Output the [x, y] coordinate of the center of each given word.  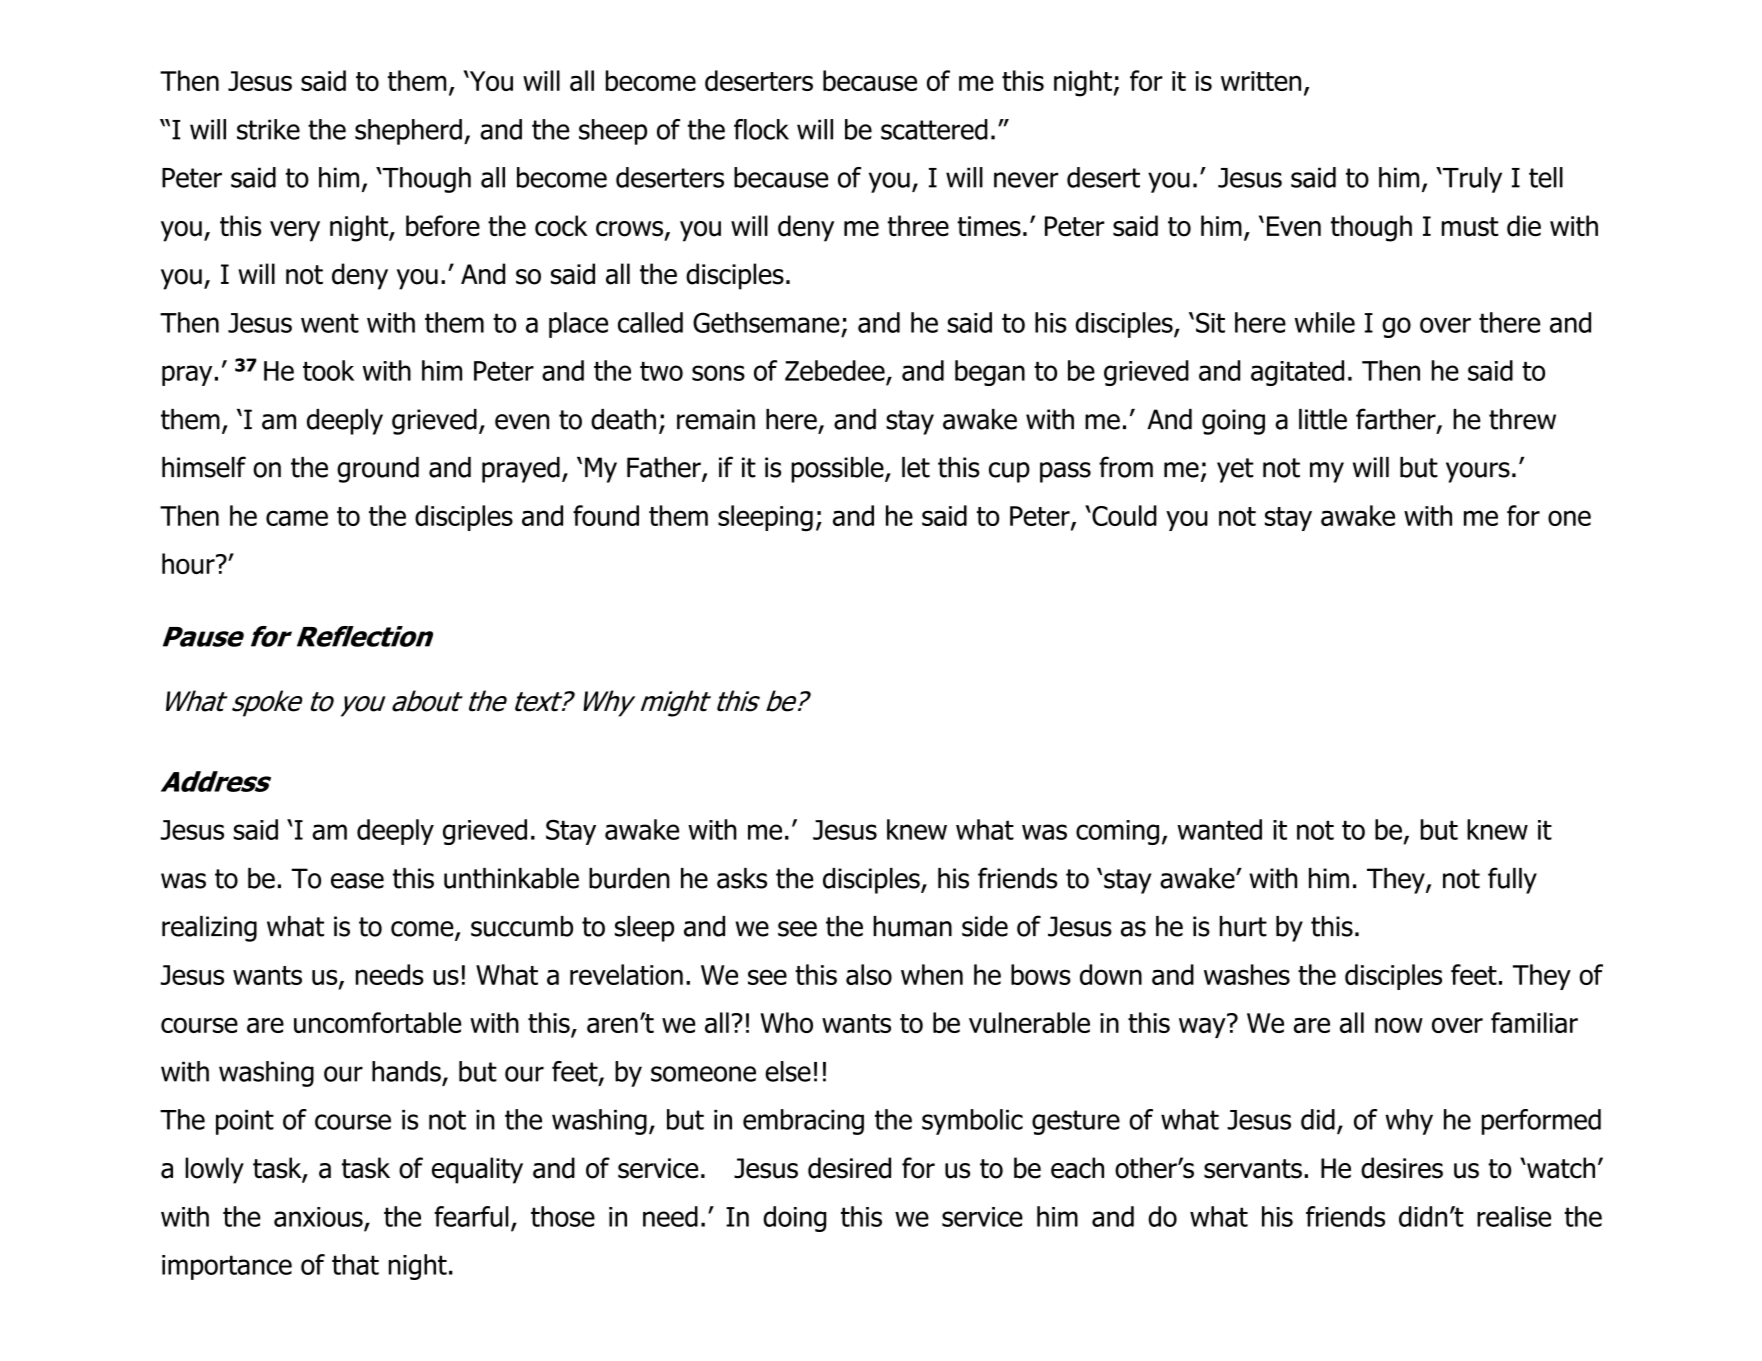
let [916, 467]
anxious [318, 1217]
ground [378, 470]
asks [742, 878]
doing [794, 1219]
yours [1478, 472]
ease [357, 881]
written [1261, 81]
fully [1512, 880]
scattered [934, 129]
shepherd [408, 132]
